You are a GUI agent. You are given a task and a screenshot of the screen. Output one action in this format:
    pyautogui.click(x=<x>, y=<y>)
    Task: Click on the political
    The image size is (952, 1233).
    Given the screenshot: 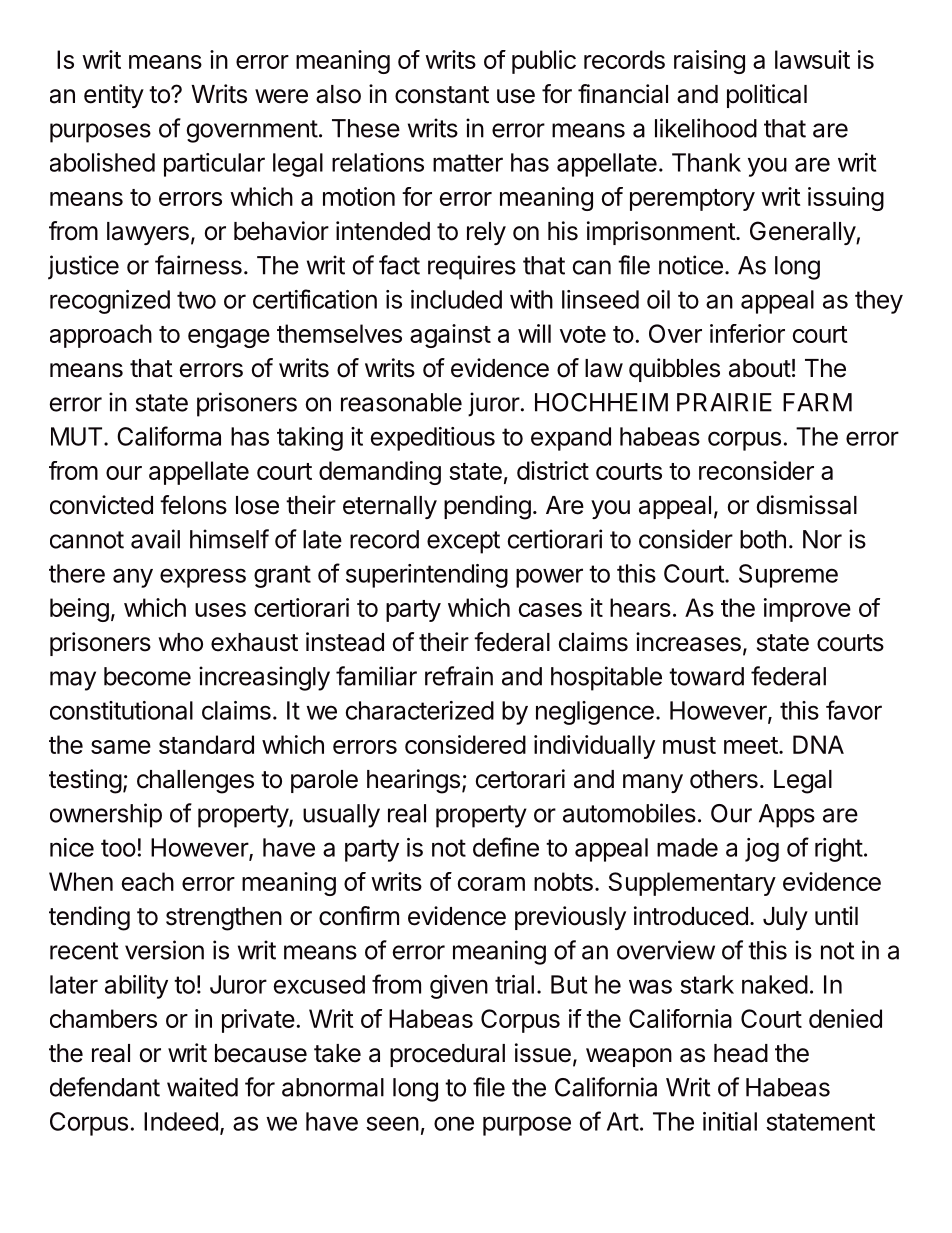 What is the action you would take?
    pyautogui.click(x=767, y=96)
